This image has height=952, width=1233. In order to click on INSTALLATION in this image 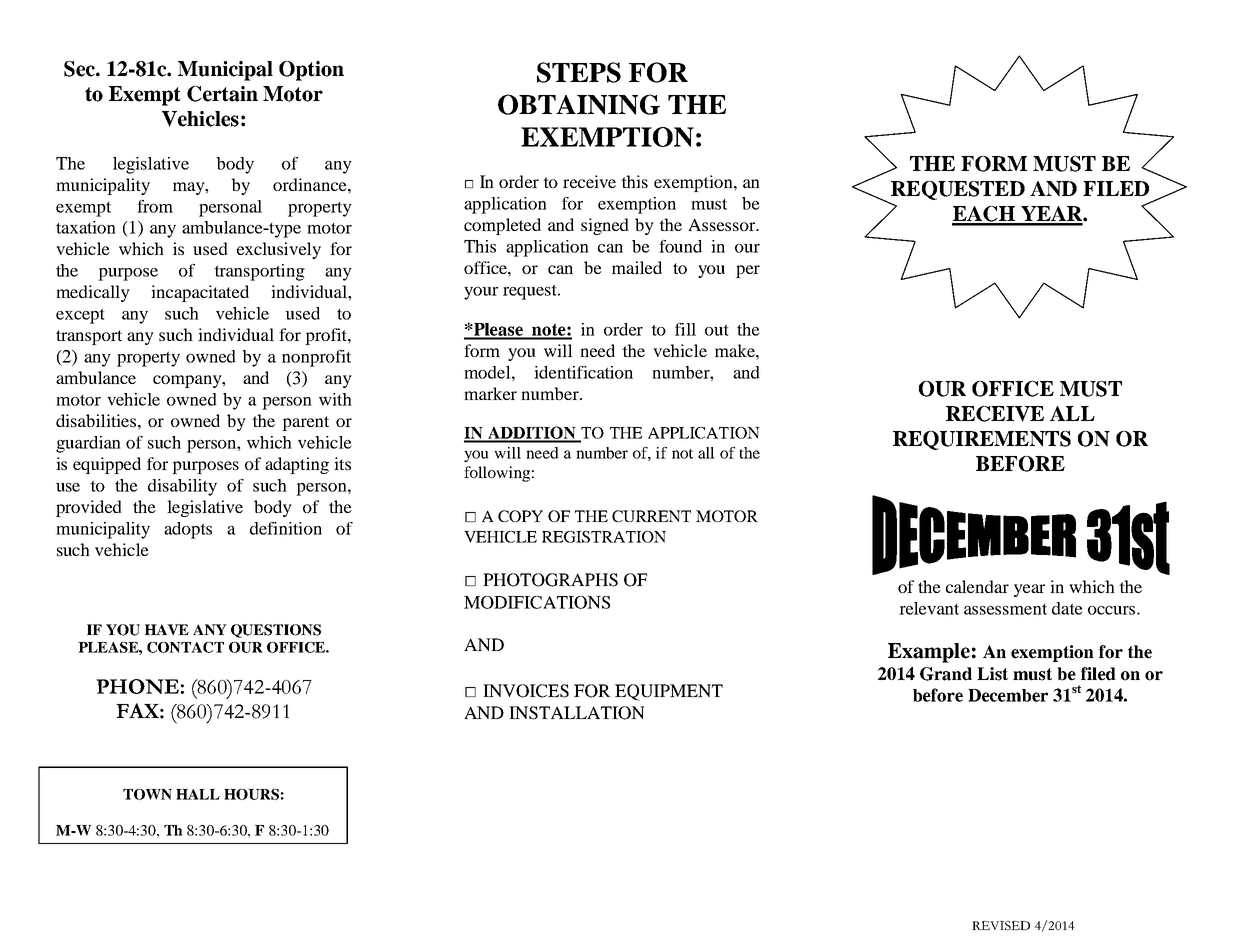, I will do `click(577, 713)`.
